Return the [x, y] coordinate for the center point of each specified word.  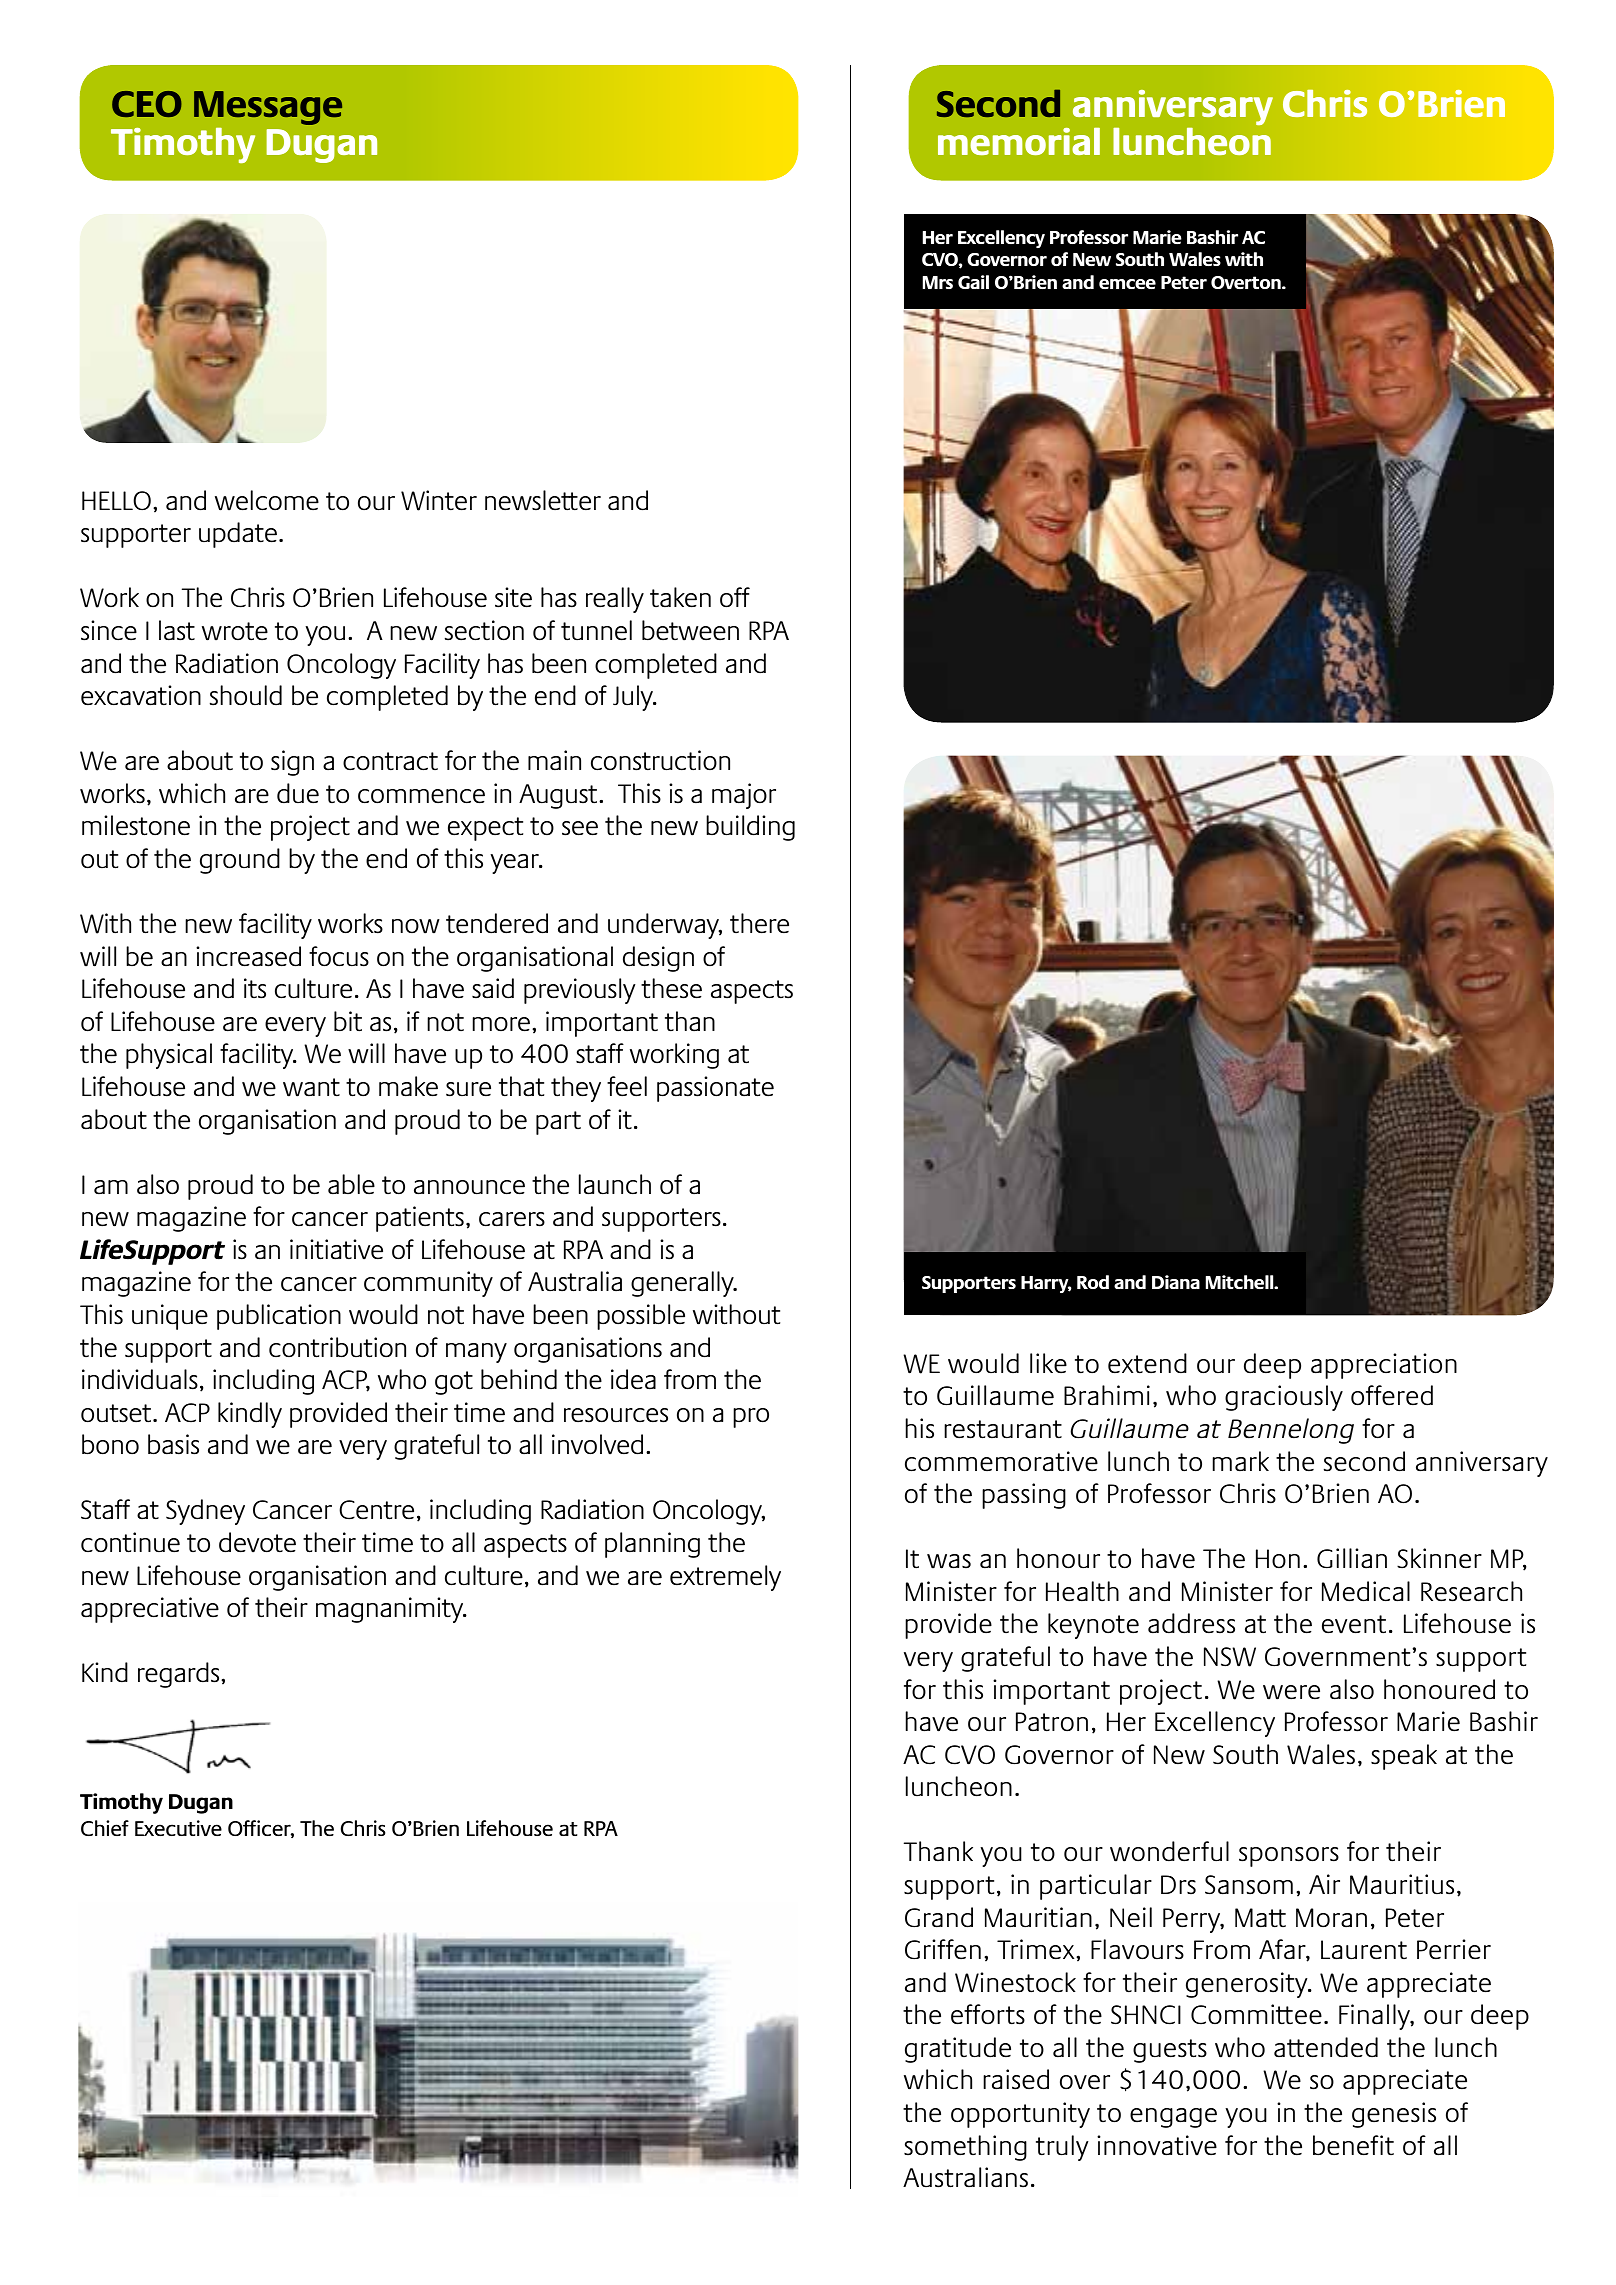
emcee [1127, 284]
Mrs [938, 282]
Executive [178, 1828]
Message [268, 108]
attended [1326, 2047]
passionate [715, 1089]
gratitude [958, 2050]
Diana [1176, 1282]
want [311, 1087]
